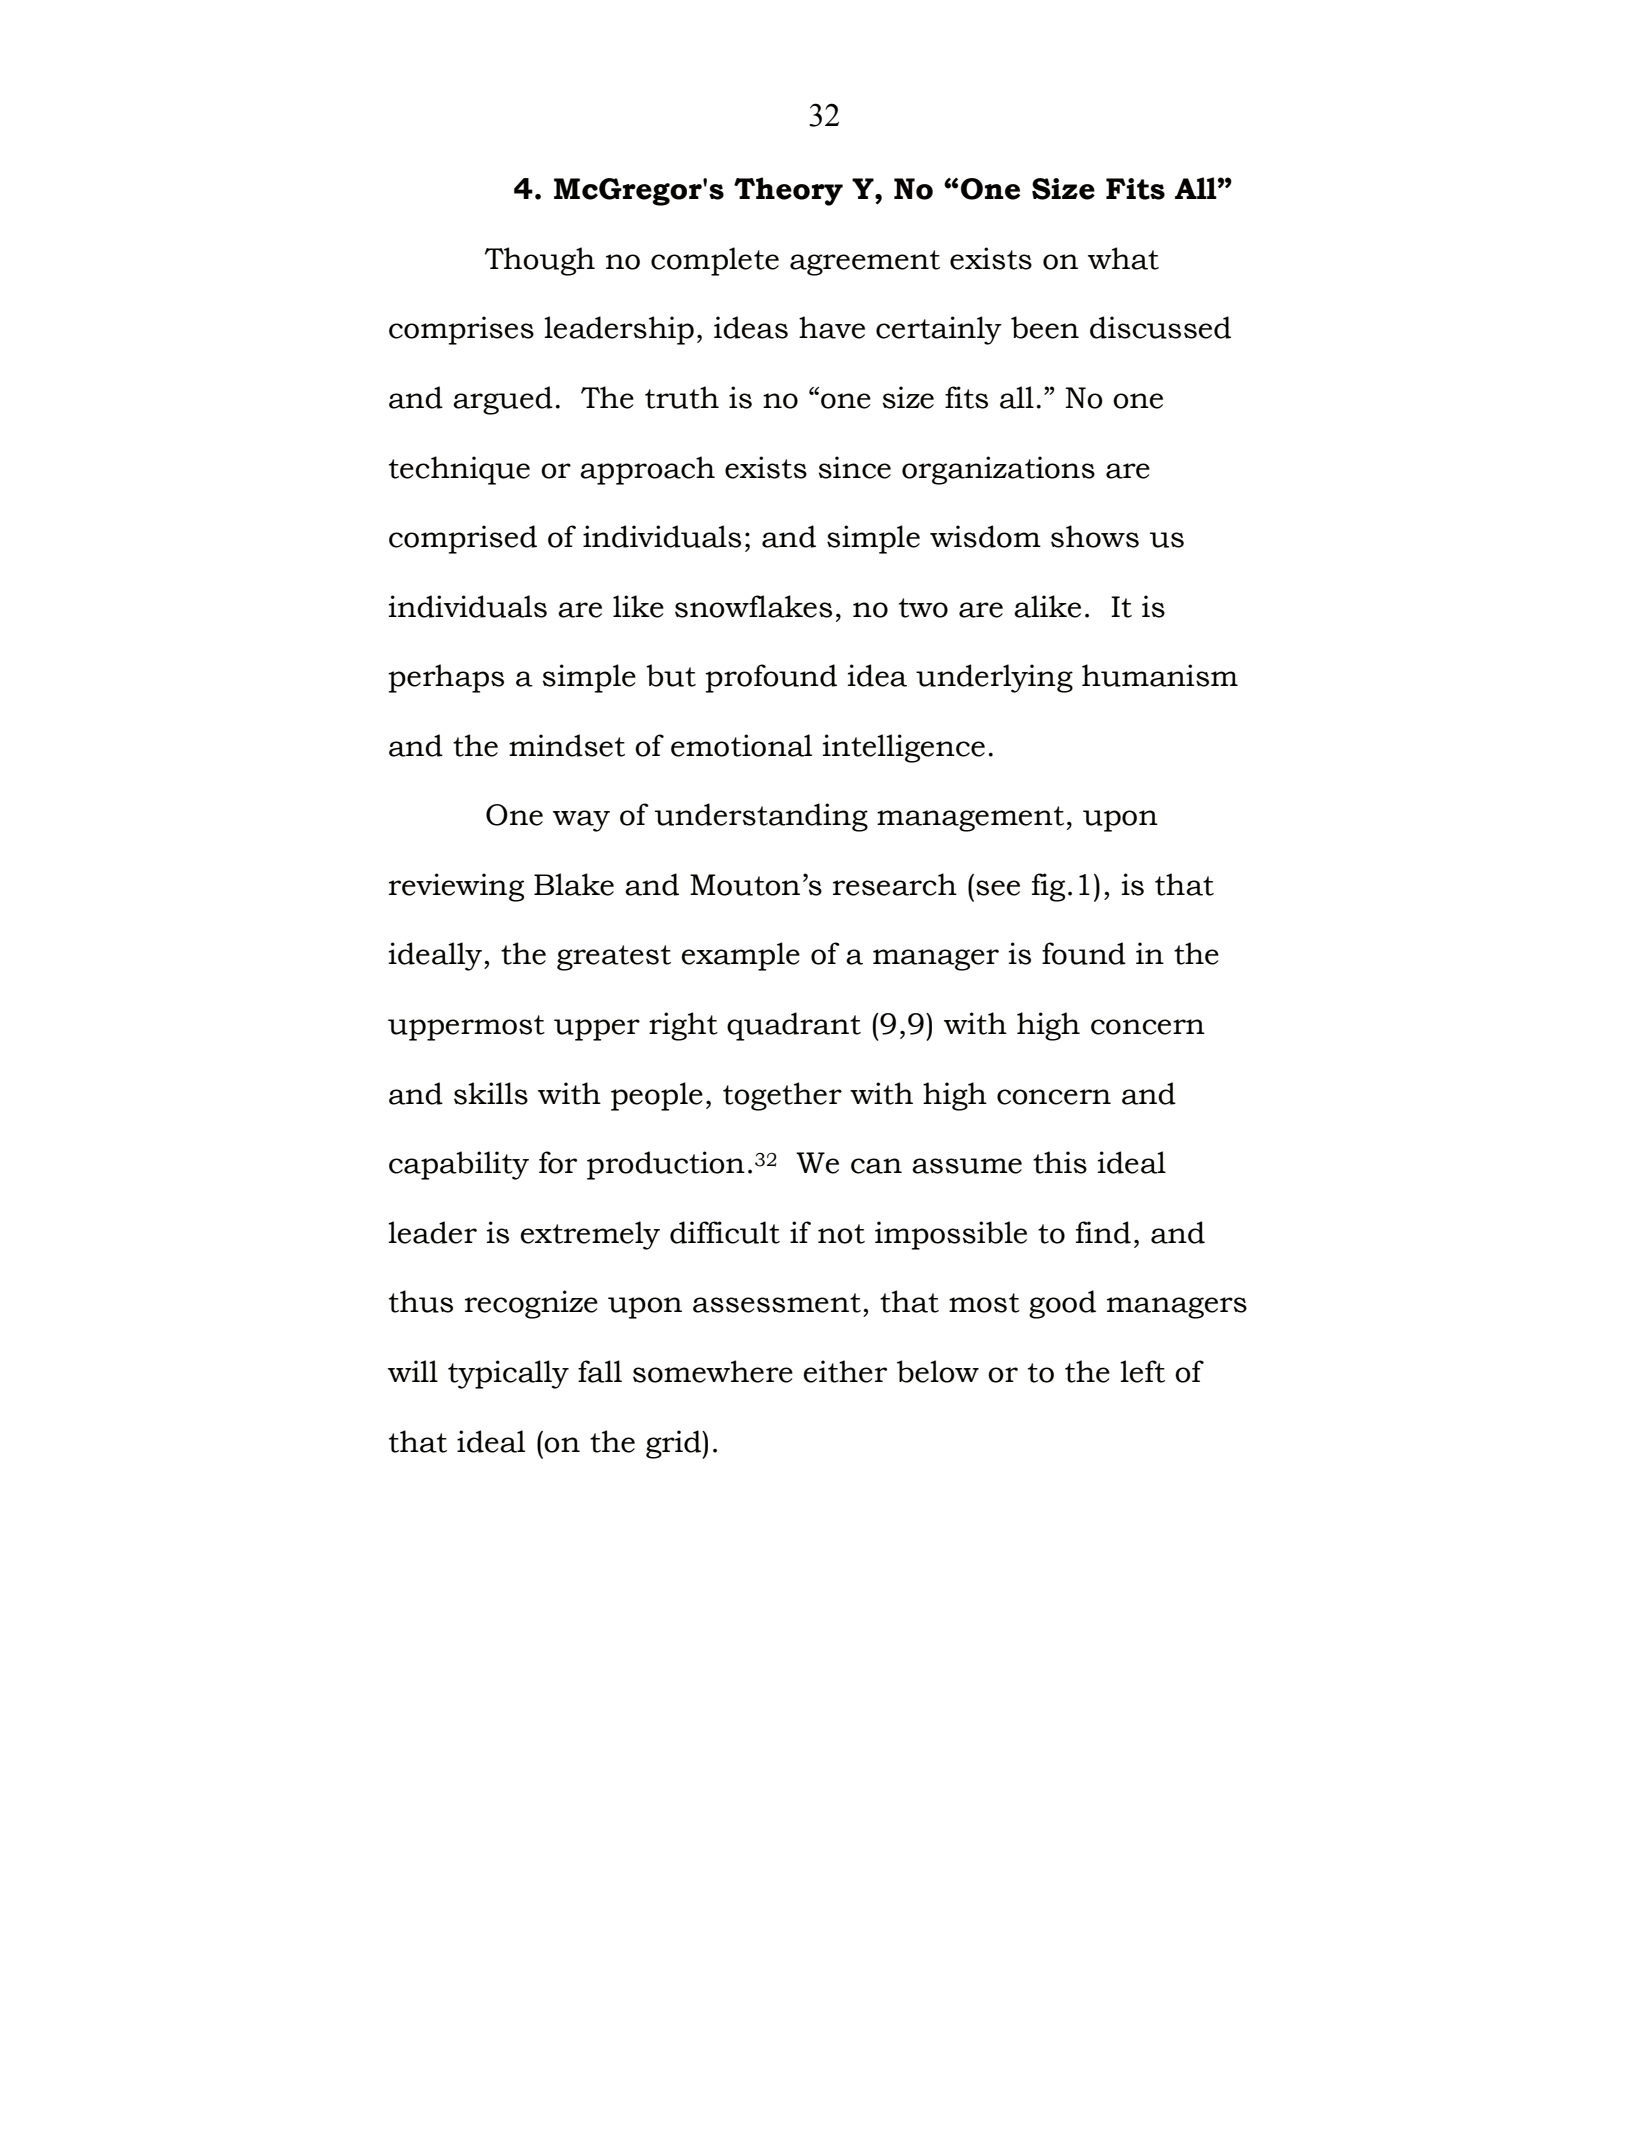 This page has height=2134, width=1649. I want to click on what, so click(1123, 258).
